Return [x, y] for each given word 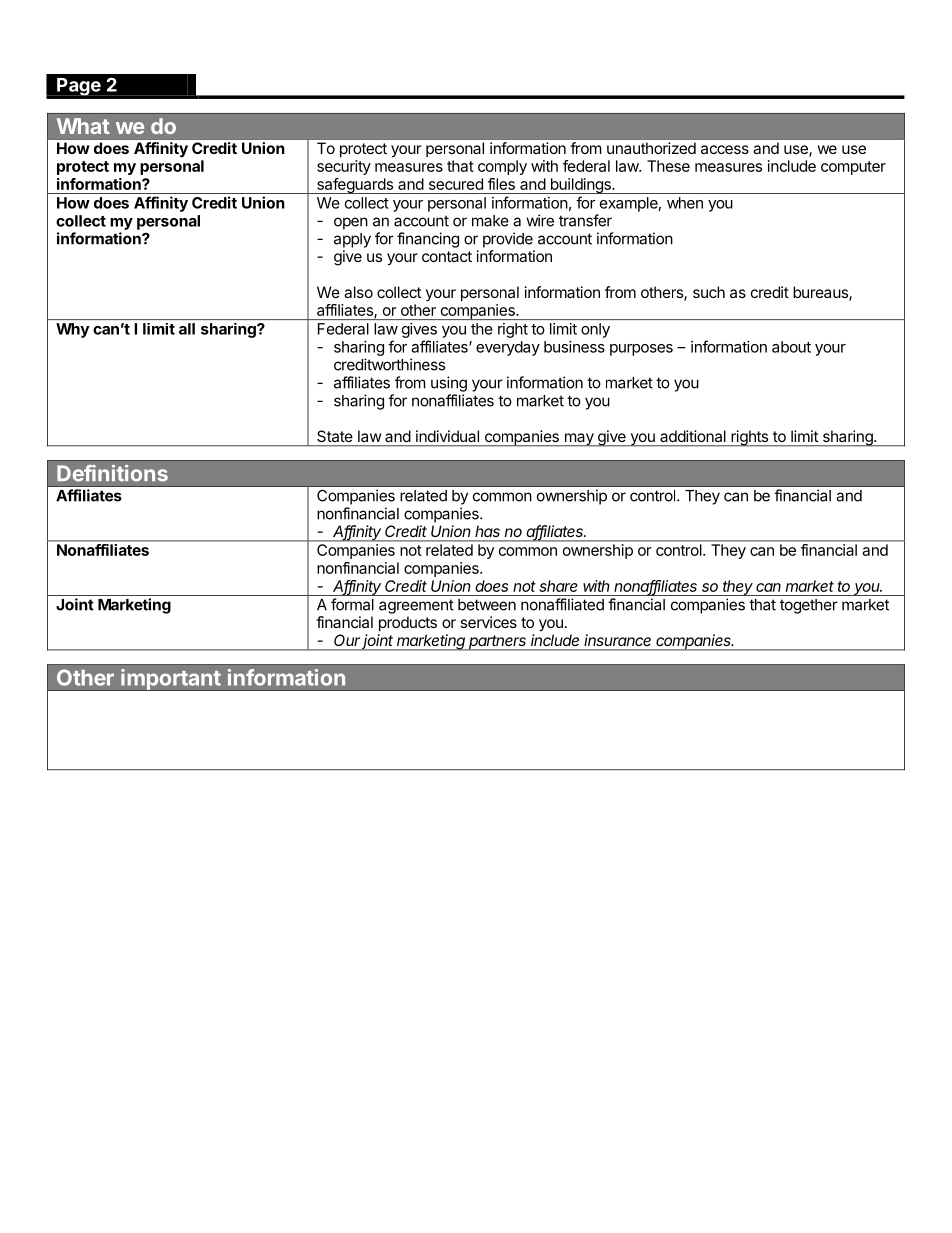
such [709, 292]
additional [693, 436]
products [408, 623]
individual [447, 436]
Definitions [112, 473]
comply [502, 167]
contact [447, 256]
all [187, 329]
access [725, 149]
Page [79, 87]
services [488, 622]
